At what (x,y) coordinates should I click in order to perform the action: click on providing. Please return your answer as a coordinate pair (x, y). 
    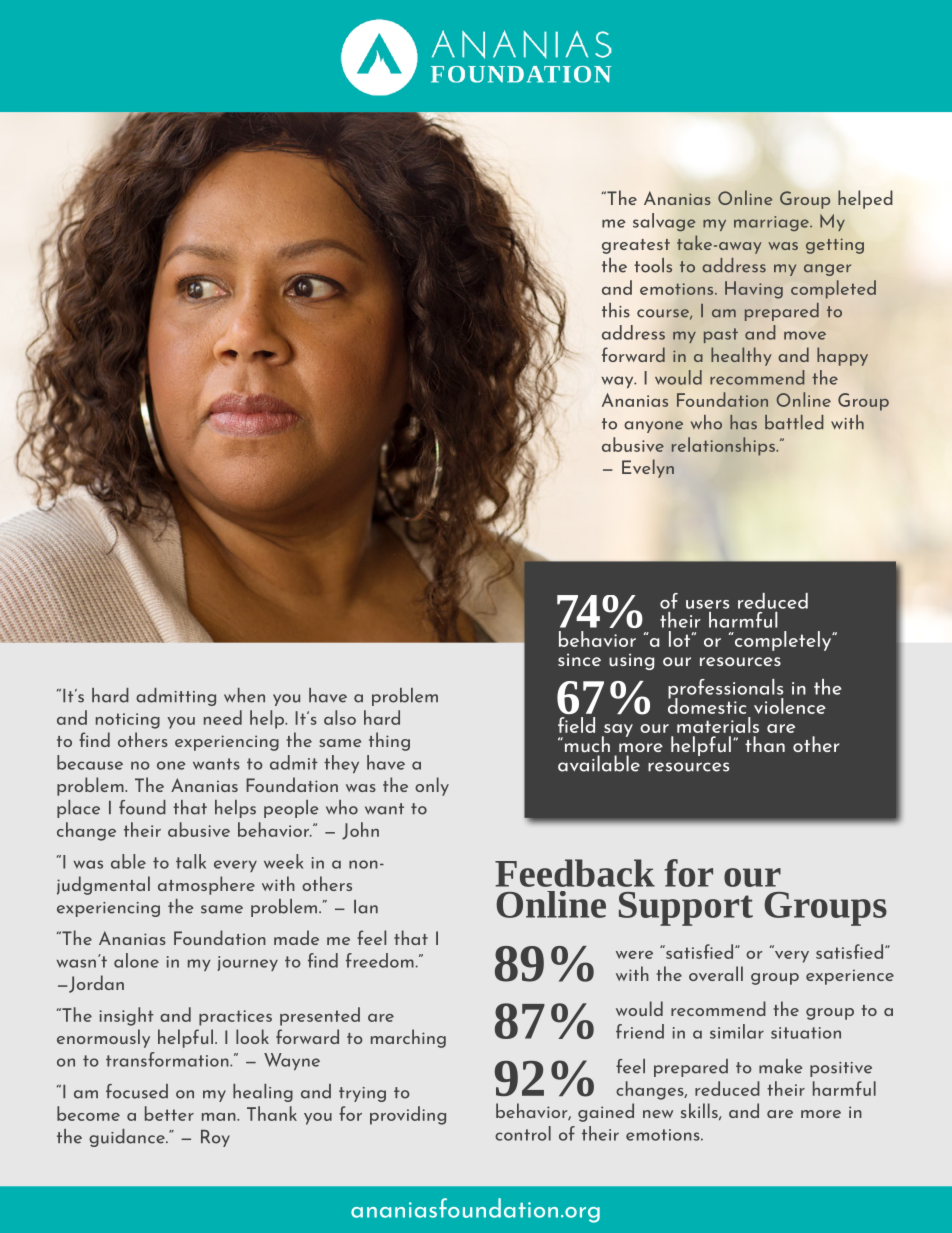
    Looking at the image, I should click on (408, 1115).
